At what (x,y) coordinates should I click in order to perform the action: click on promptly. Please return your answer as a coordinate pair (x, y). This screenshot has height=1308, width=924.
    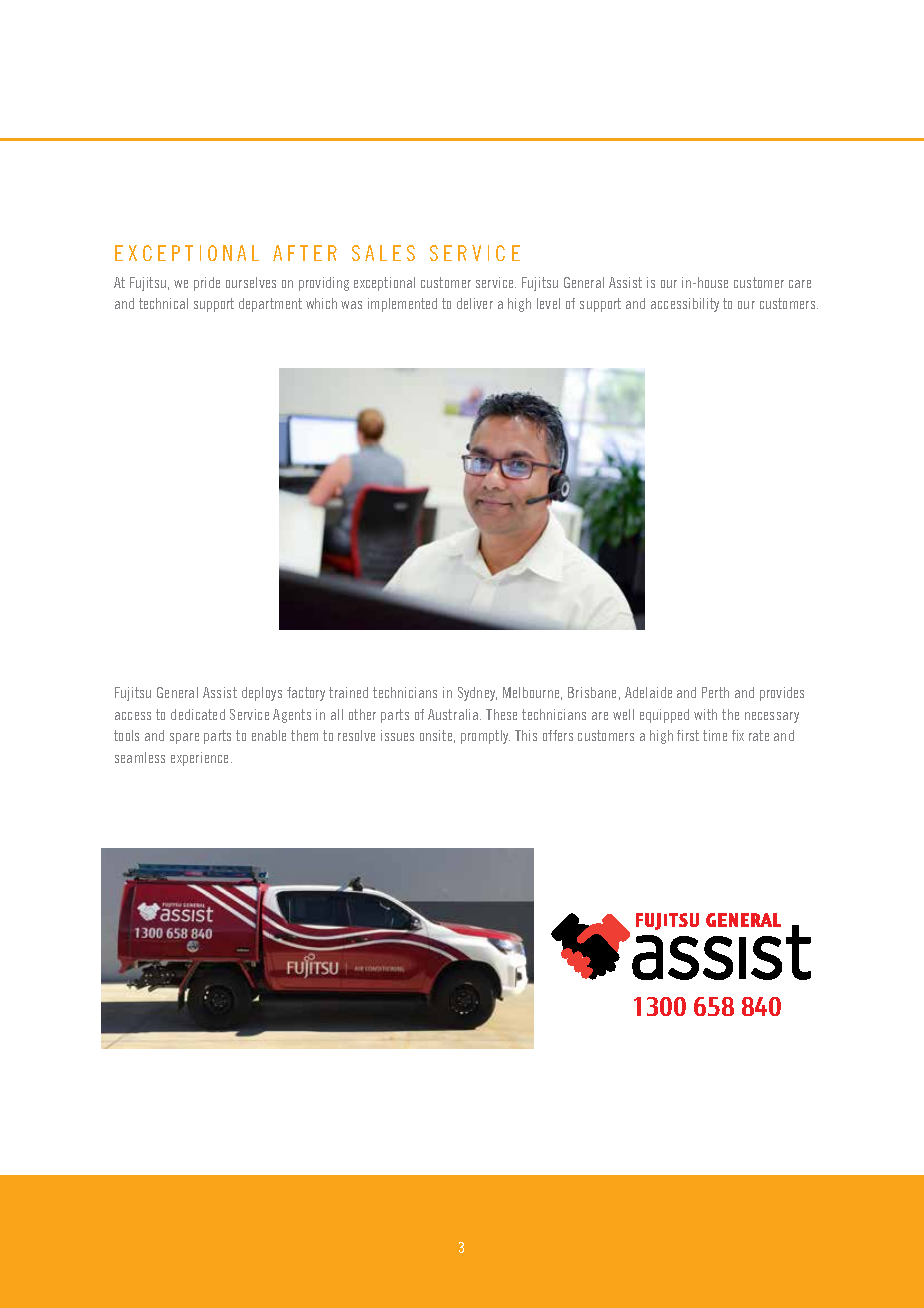
    Looking at the image, I should click on (485, 737).
